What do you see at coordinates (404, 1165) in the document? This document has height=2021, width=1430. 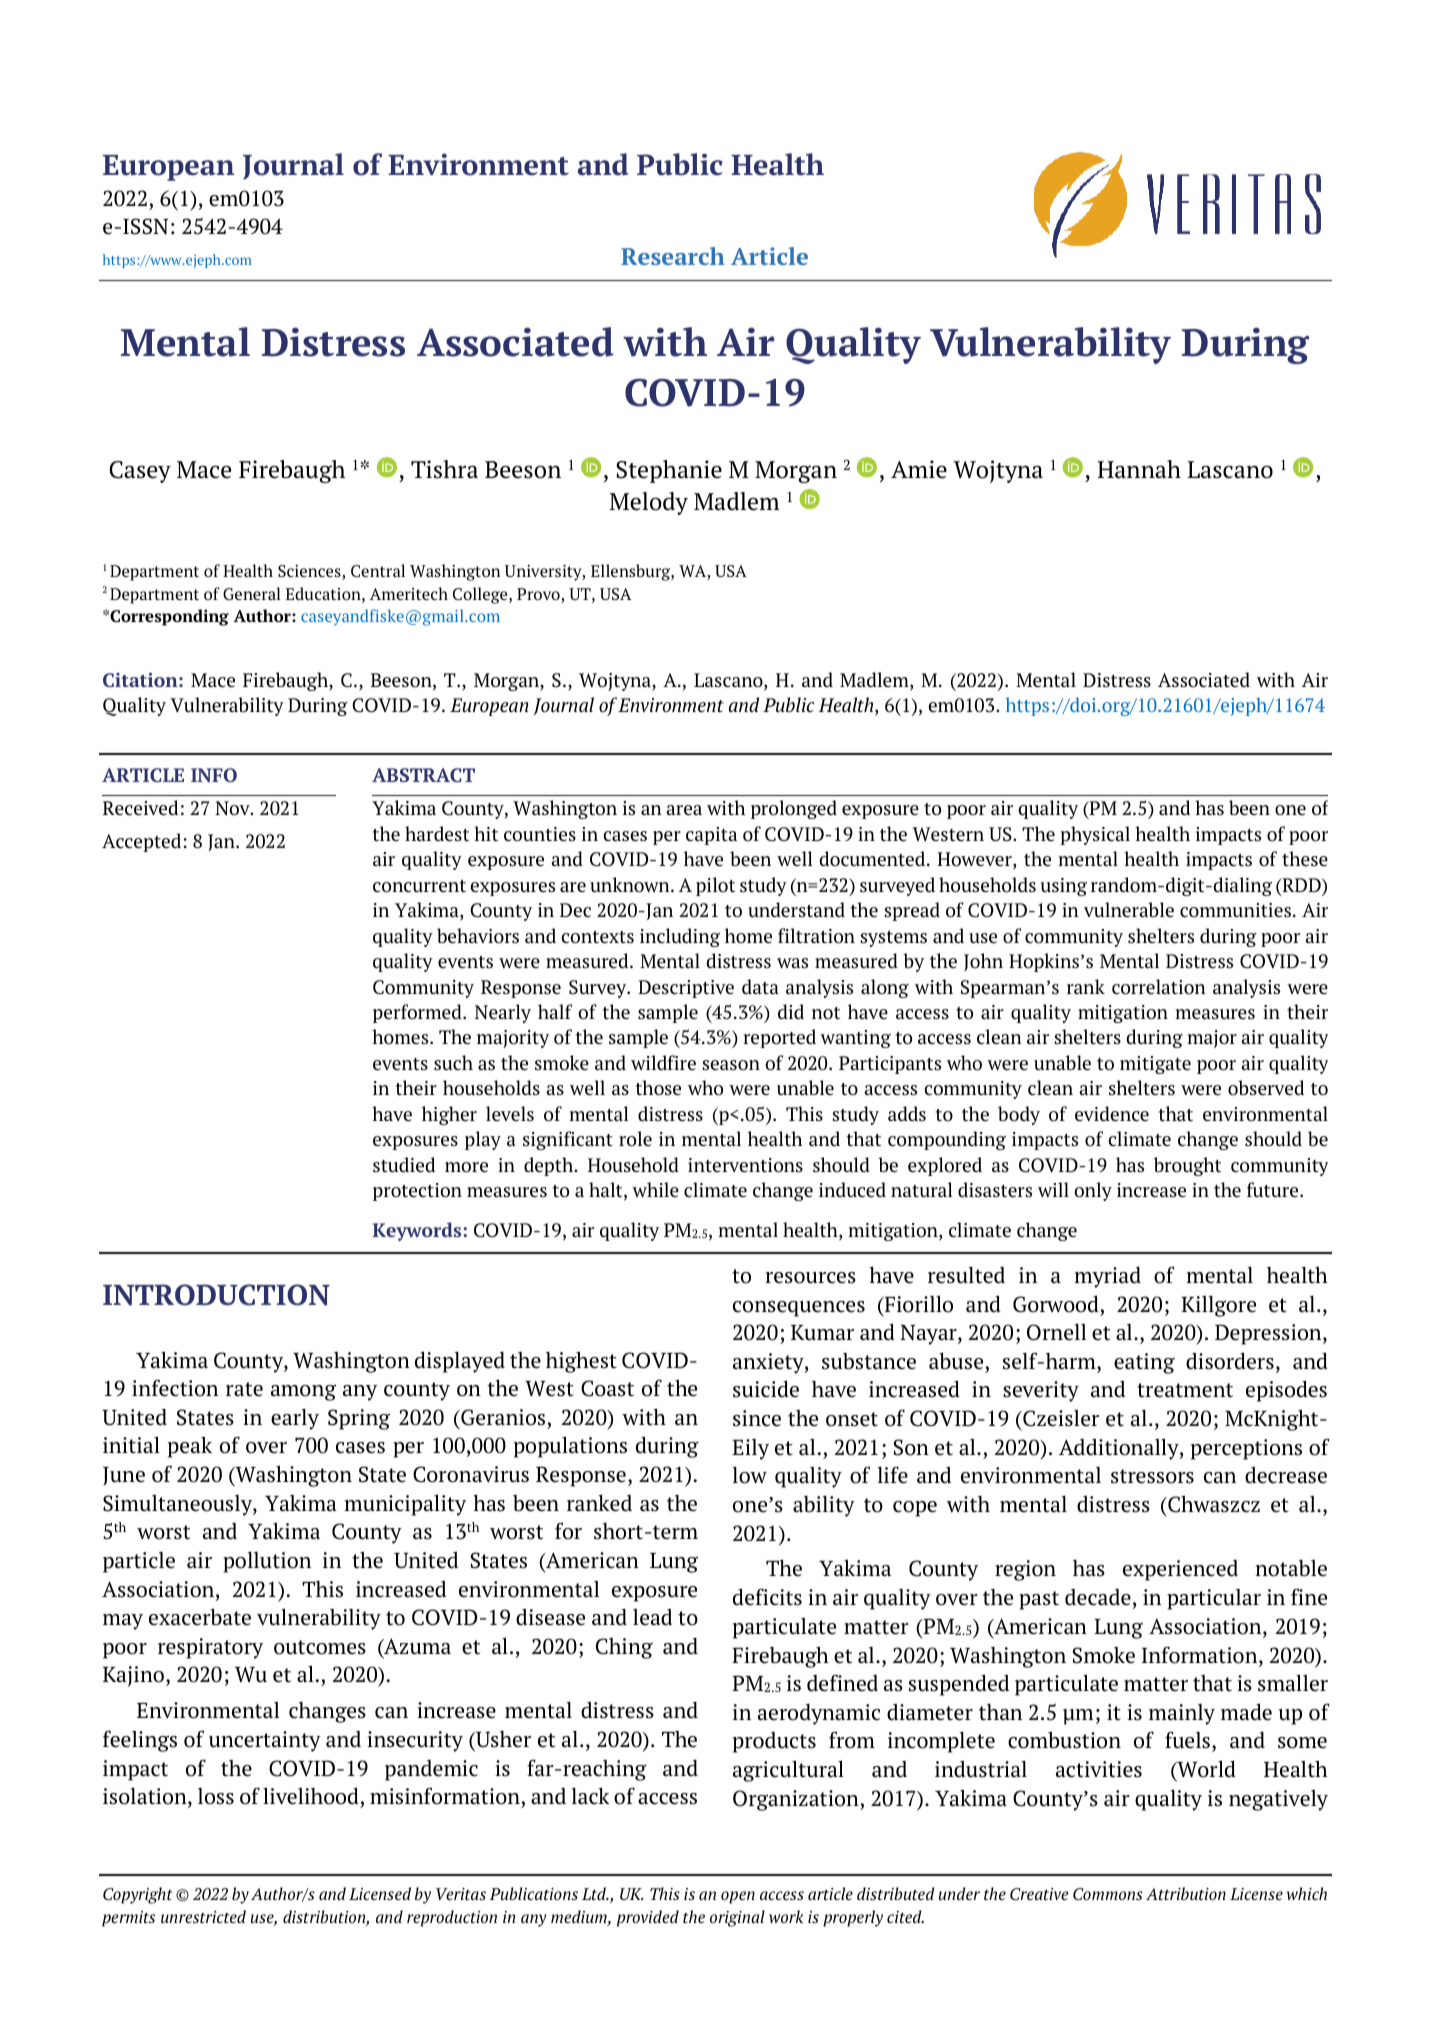 I see `studied` at bounding box center [404, 1165].
